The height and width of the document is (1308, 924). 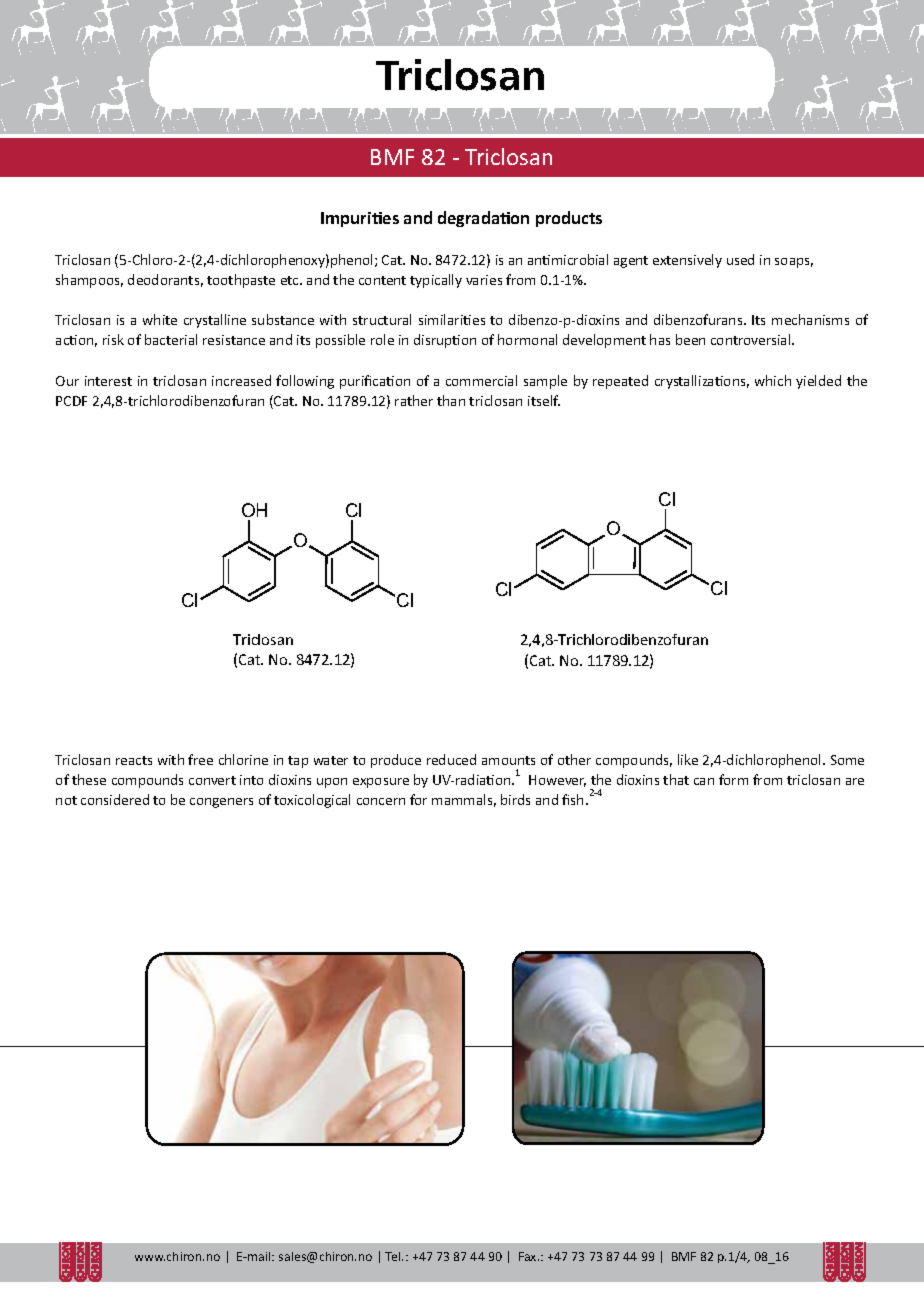 I want to click on used, so click(x=740, y=259).
